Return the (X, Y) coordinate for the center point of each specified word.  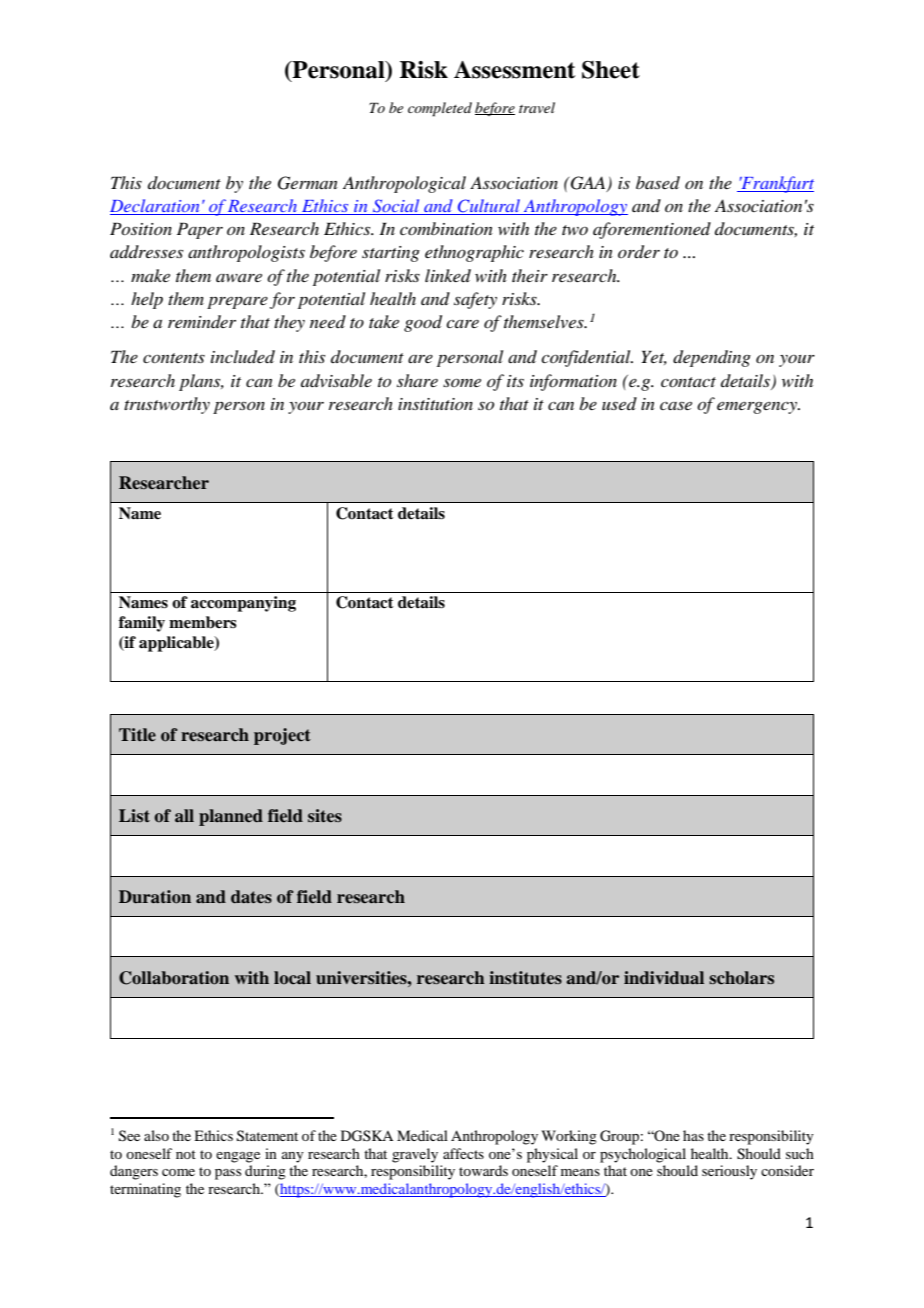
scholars (741, 978)
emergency (758, 408)
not (186, 1154)
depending (712, 358)
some (462, 382)
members (203, 622)
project (282, 736)
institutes (525, 978)
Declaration (156, 207)
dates (251, 897)
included (243, 357)
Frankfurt (776, 184)
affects (463, 1153)
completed (440, 109)
